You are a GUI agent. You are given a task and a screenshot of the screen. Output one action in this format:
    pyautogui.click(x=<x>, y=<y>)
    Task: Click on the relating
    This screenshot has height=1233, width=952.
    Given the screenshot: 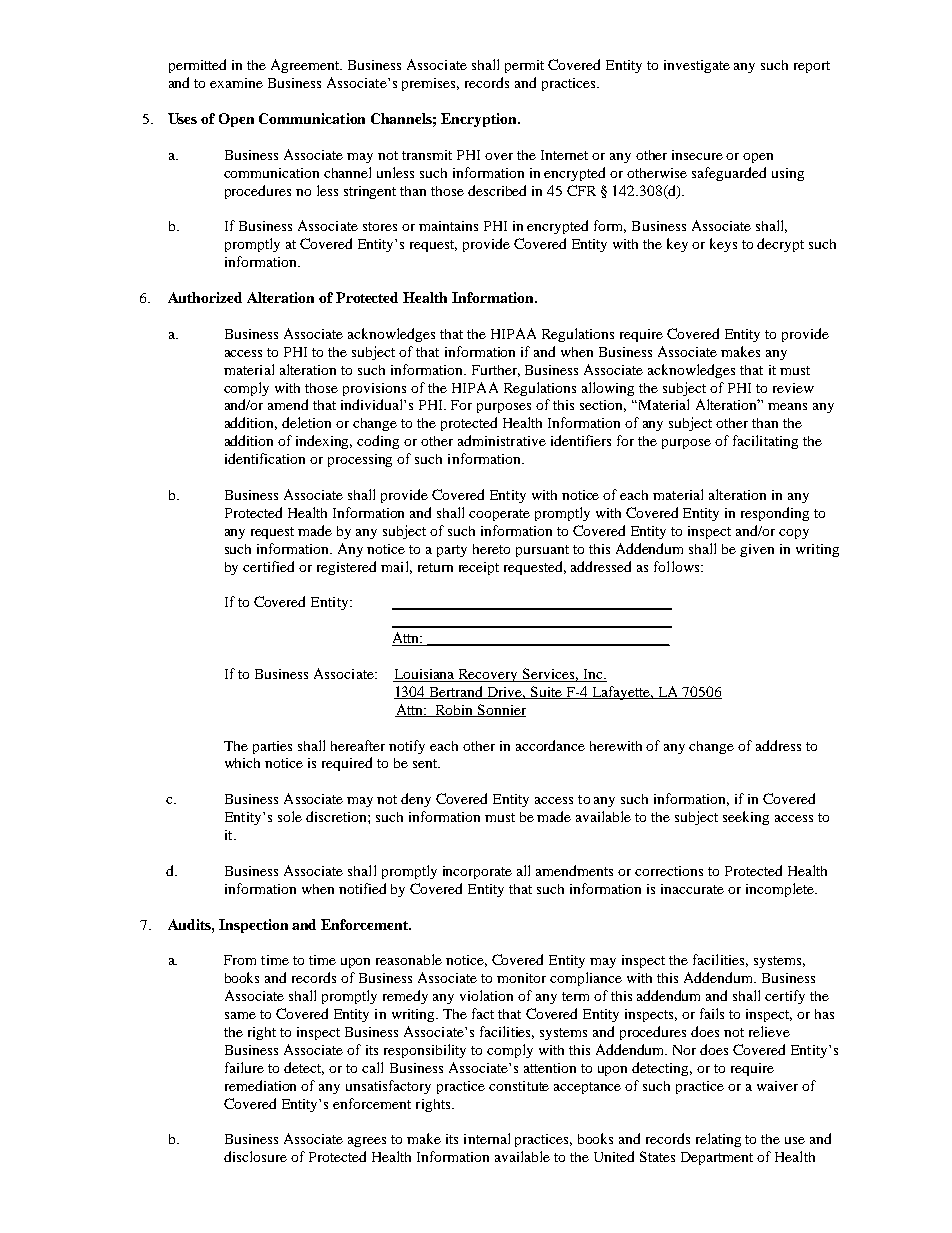 What is the action you would take?
    pyautogui.click(x=718, y=1140)
